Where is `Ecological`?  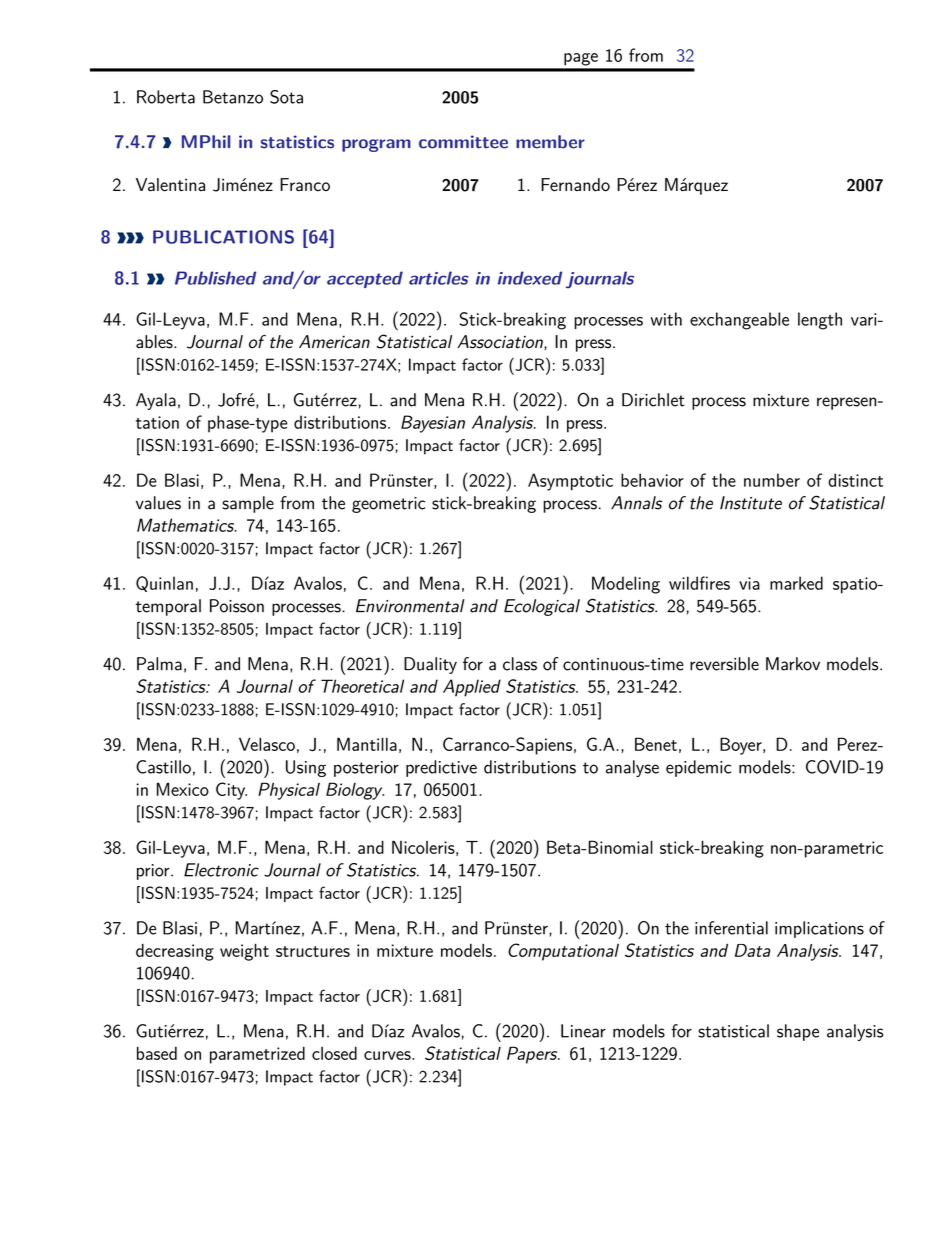 Ecological is located at coordinates (542, 607).
